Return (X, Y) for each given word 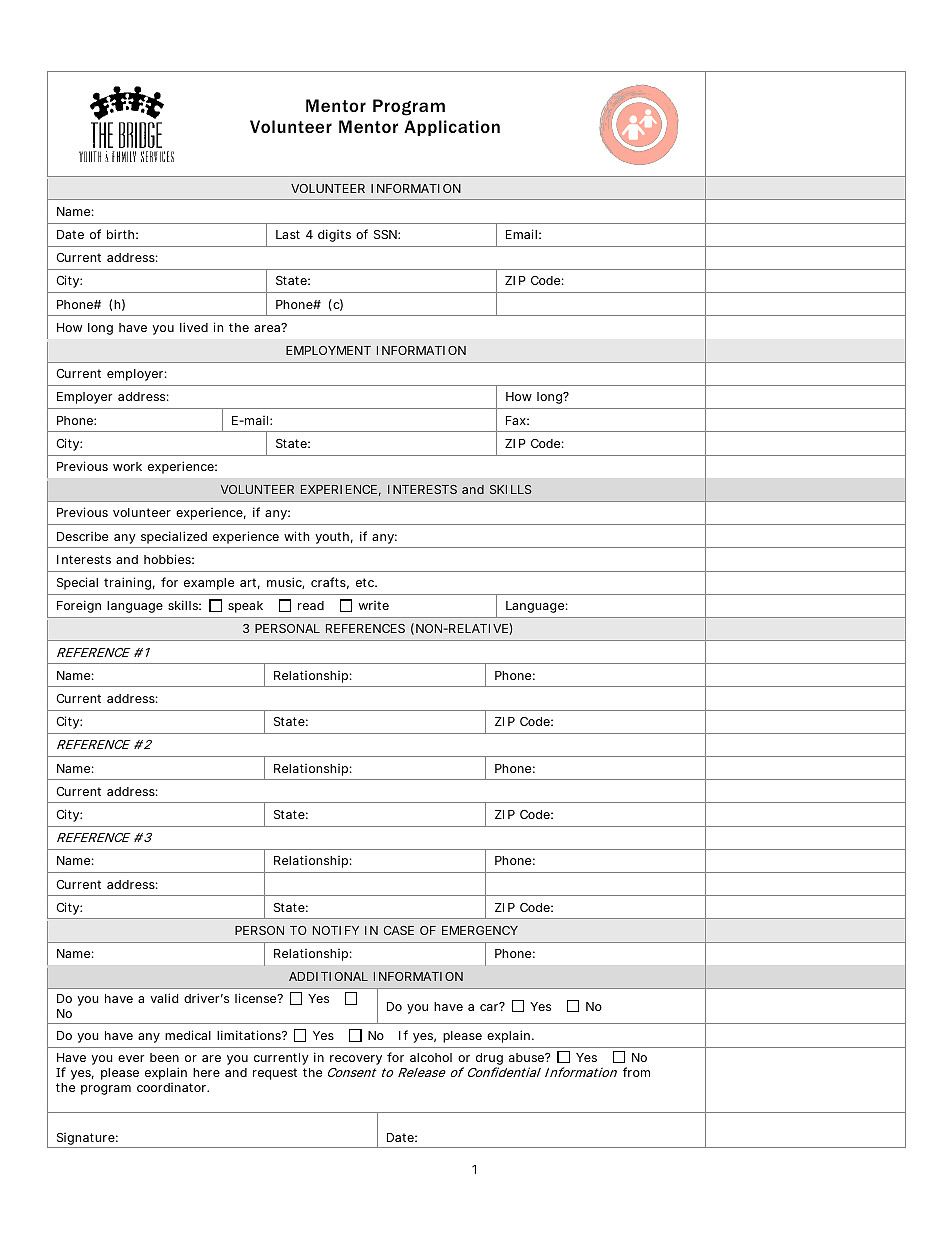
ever (131, 1058)
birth (120, 234)
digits (334, 235)
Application (452, 128)
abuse (527, 1057)
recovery (356, 1060)
